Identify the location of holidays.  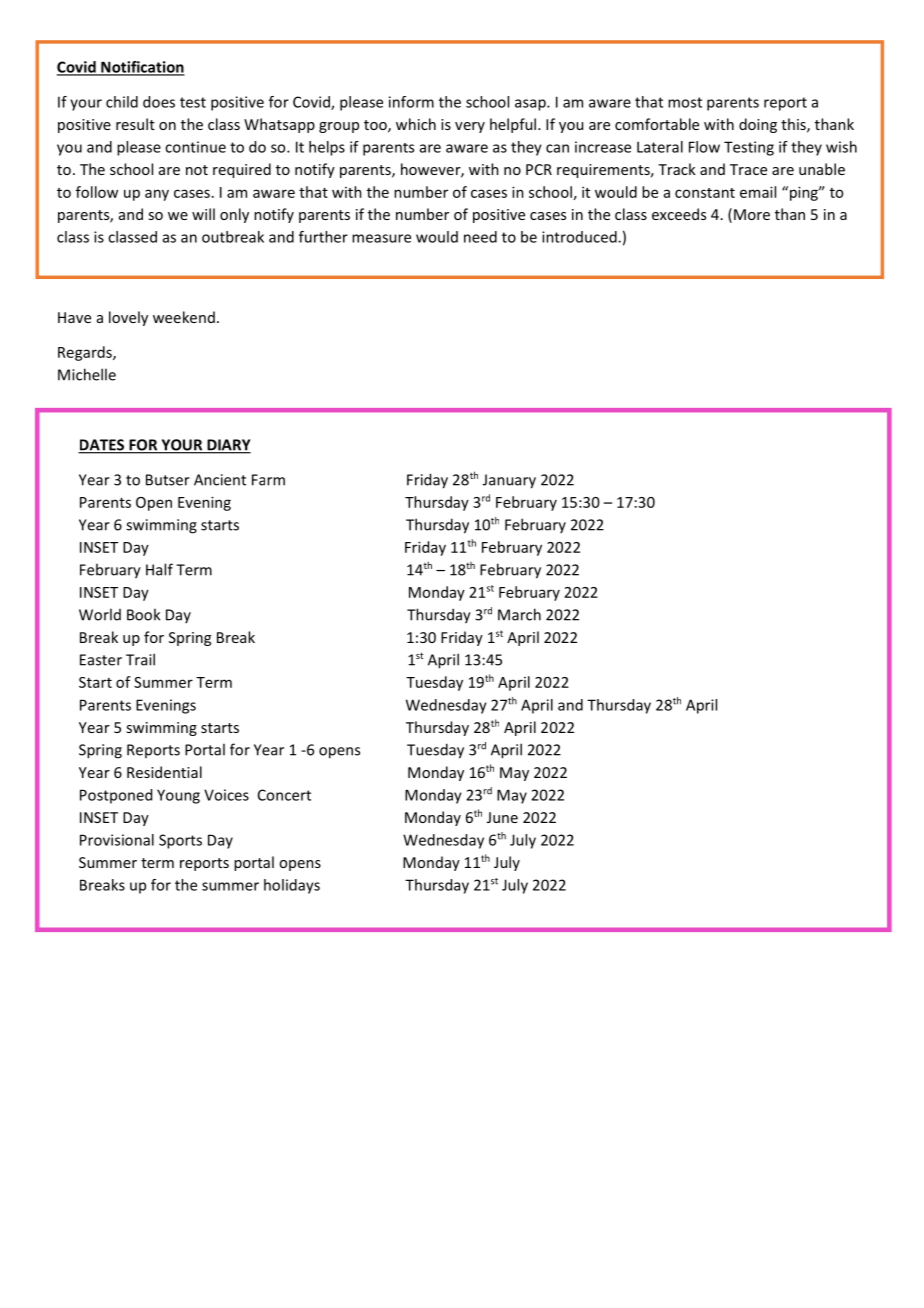
(292, 886).
